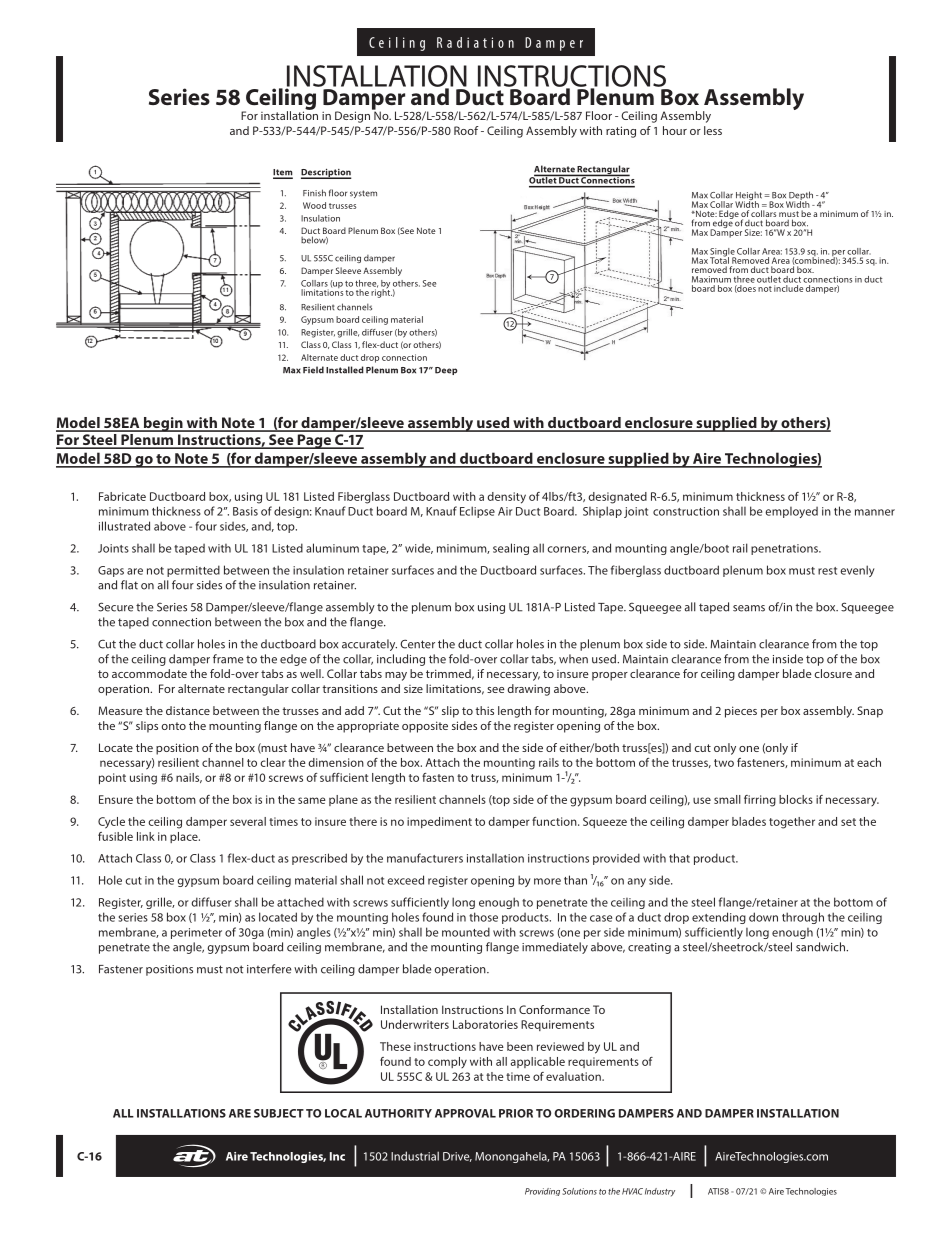 This page has width=952, height=1233. I want to click on SUBJECT, so click(279, 1113).
